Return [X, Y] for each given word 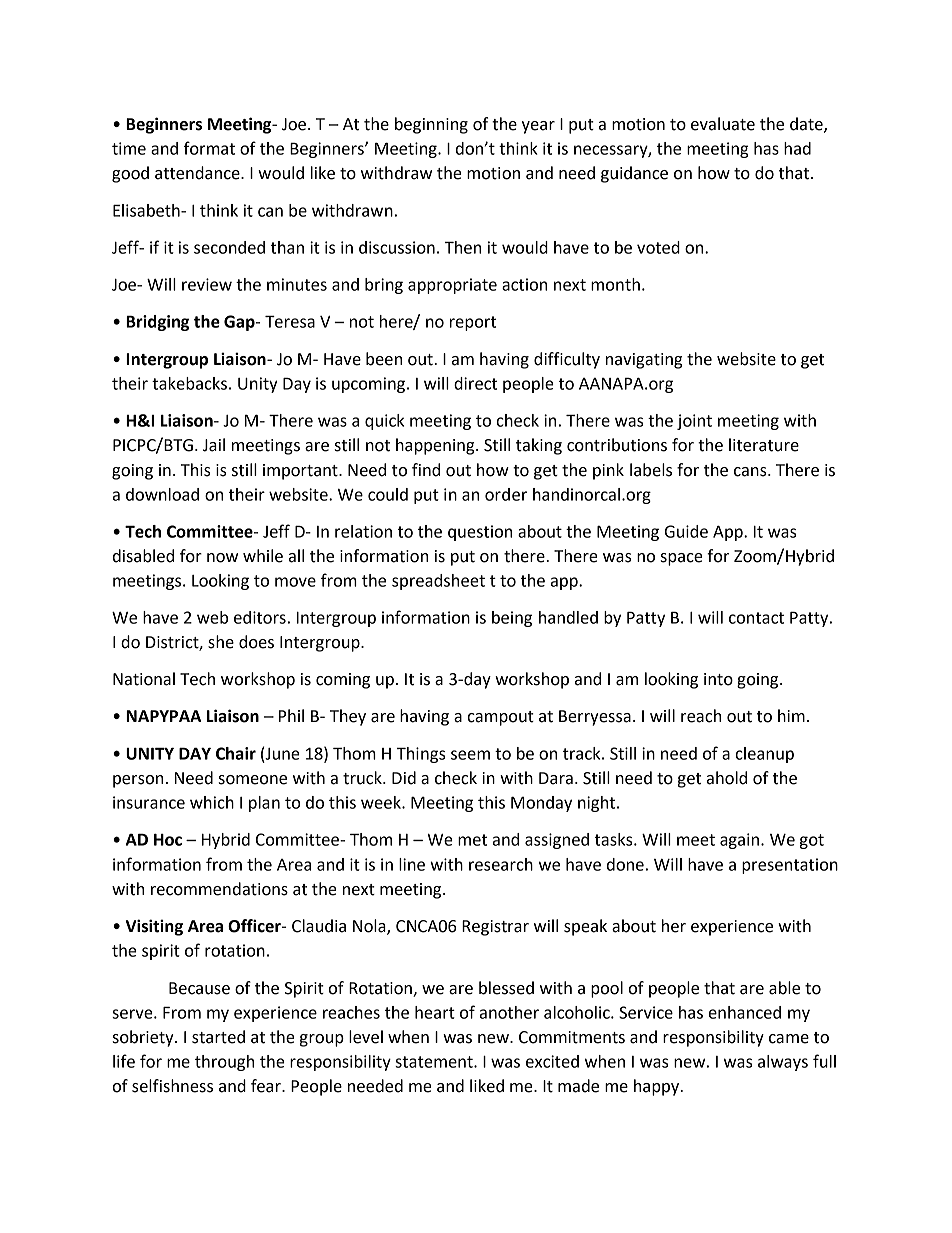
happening [436, 446]
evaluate [723, 124]
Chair [236, 753]
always [783, 1063]
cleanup [765, 755]
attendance [198, 173]
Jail [214, 445]
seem [470, 755]
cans [751, 472]
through [224, 1063]
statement [435, 1062]
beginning [431, 125]
